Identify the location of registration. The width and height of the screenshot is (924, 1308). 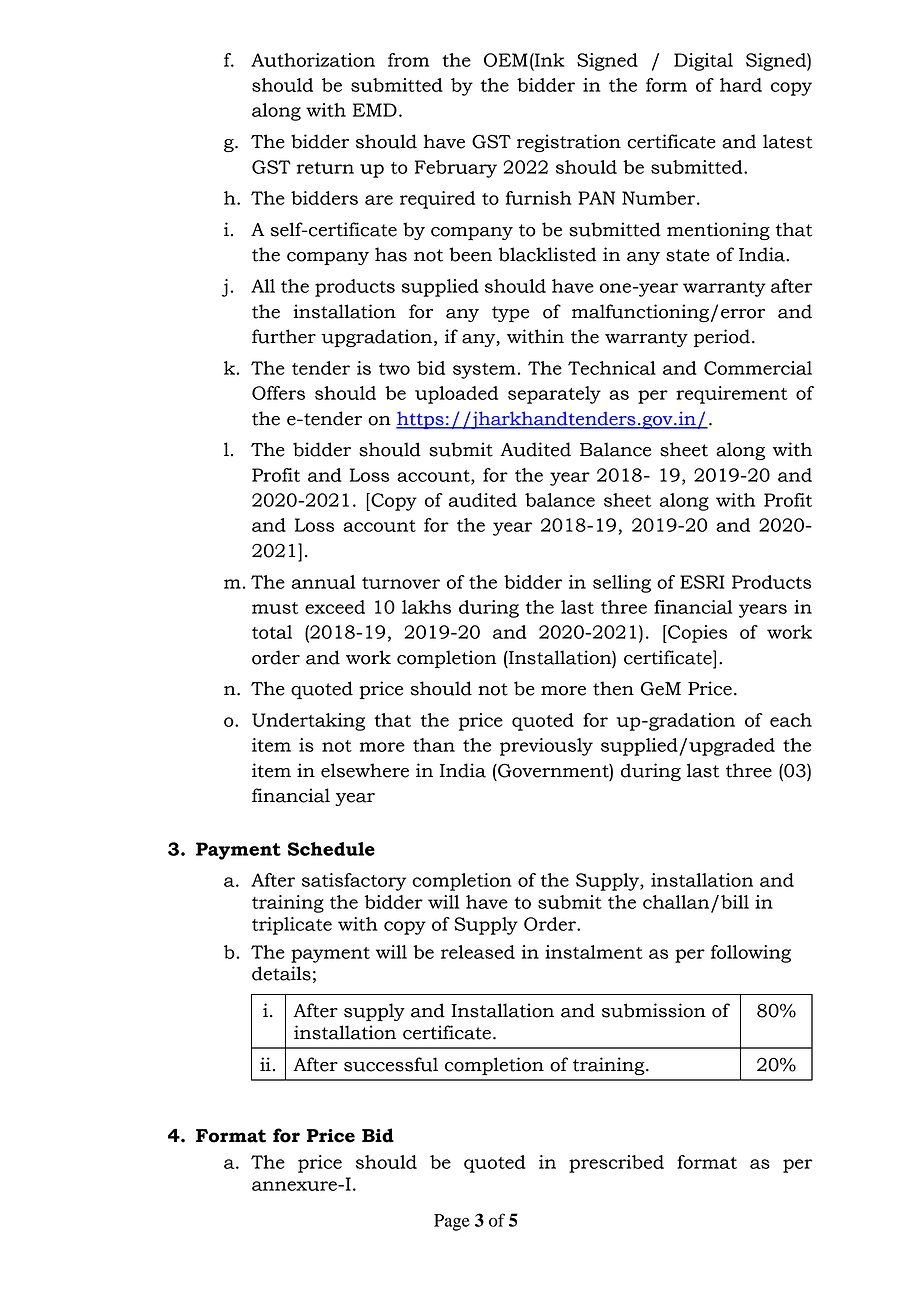
(569, 143).
